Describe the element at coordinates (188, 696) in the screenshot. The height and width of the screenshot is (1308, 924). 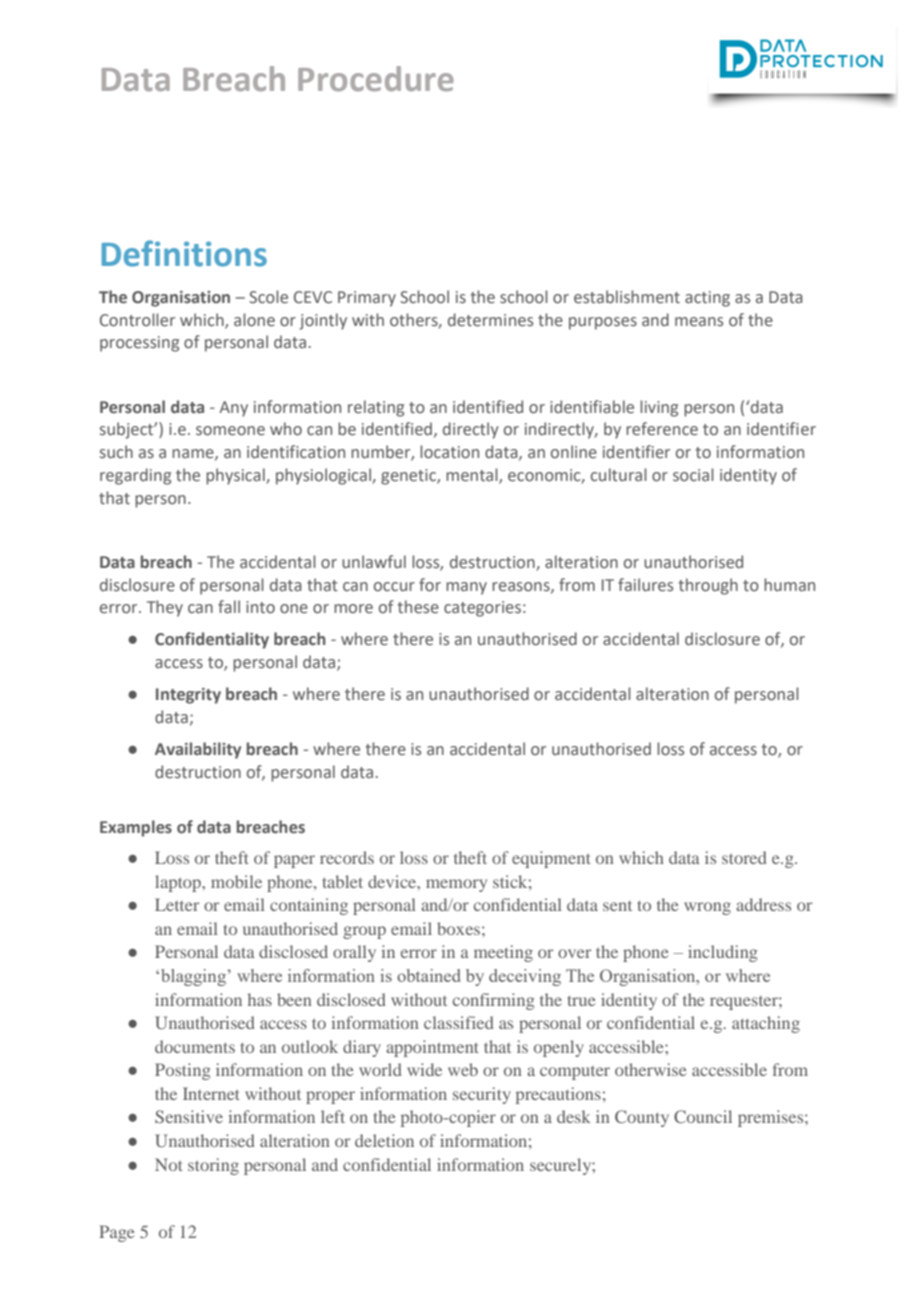
I see `Integrity` at that location.
